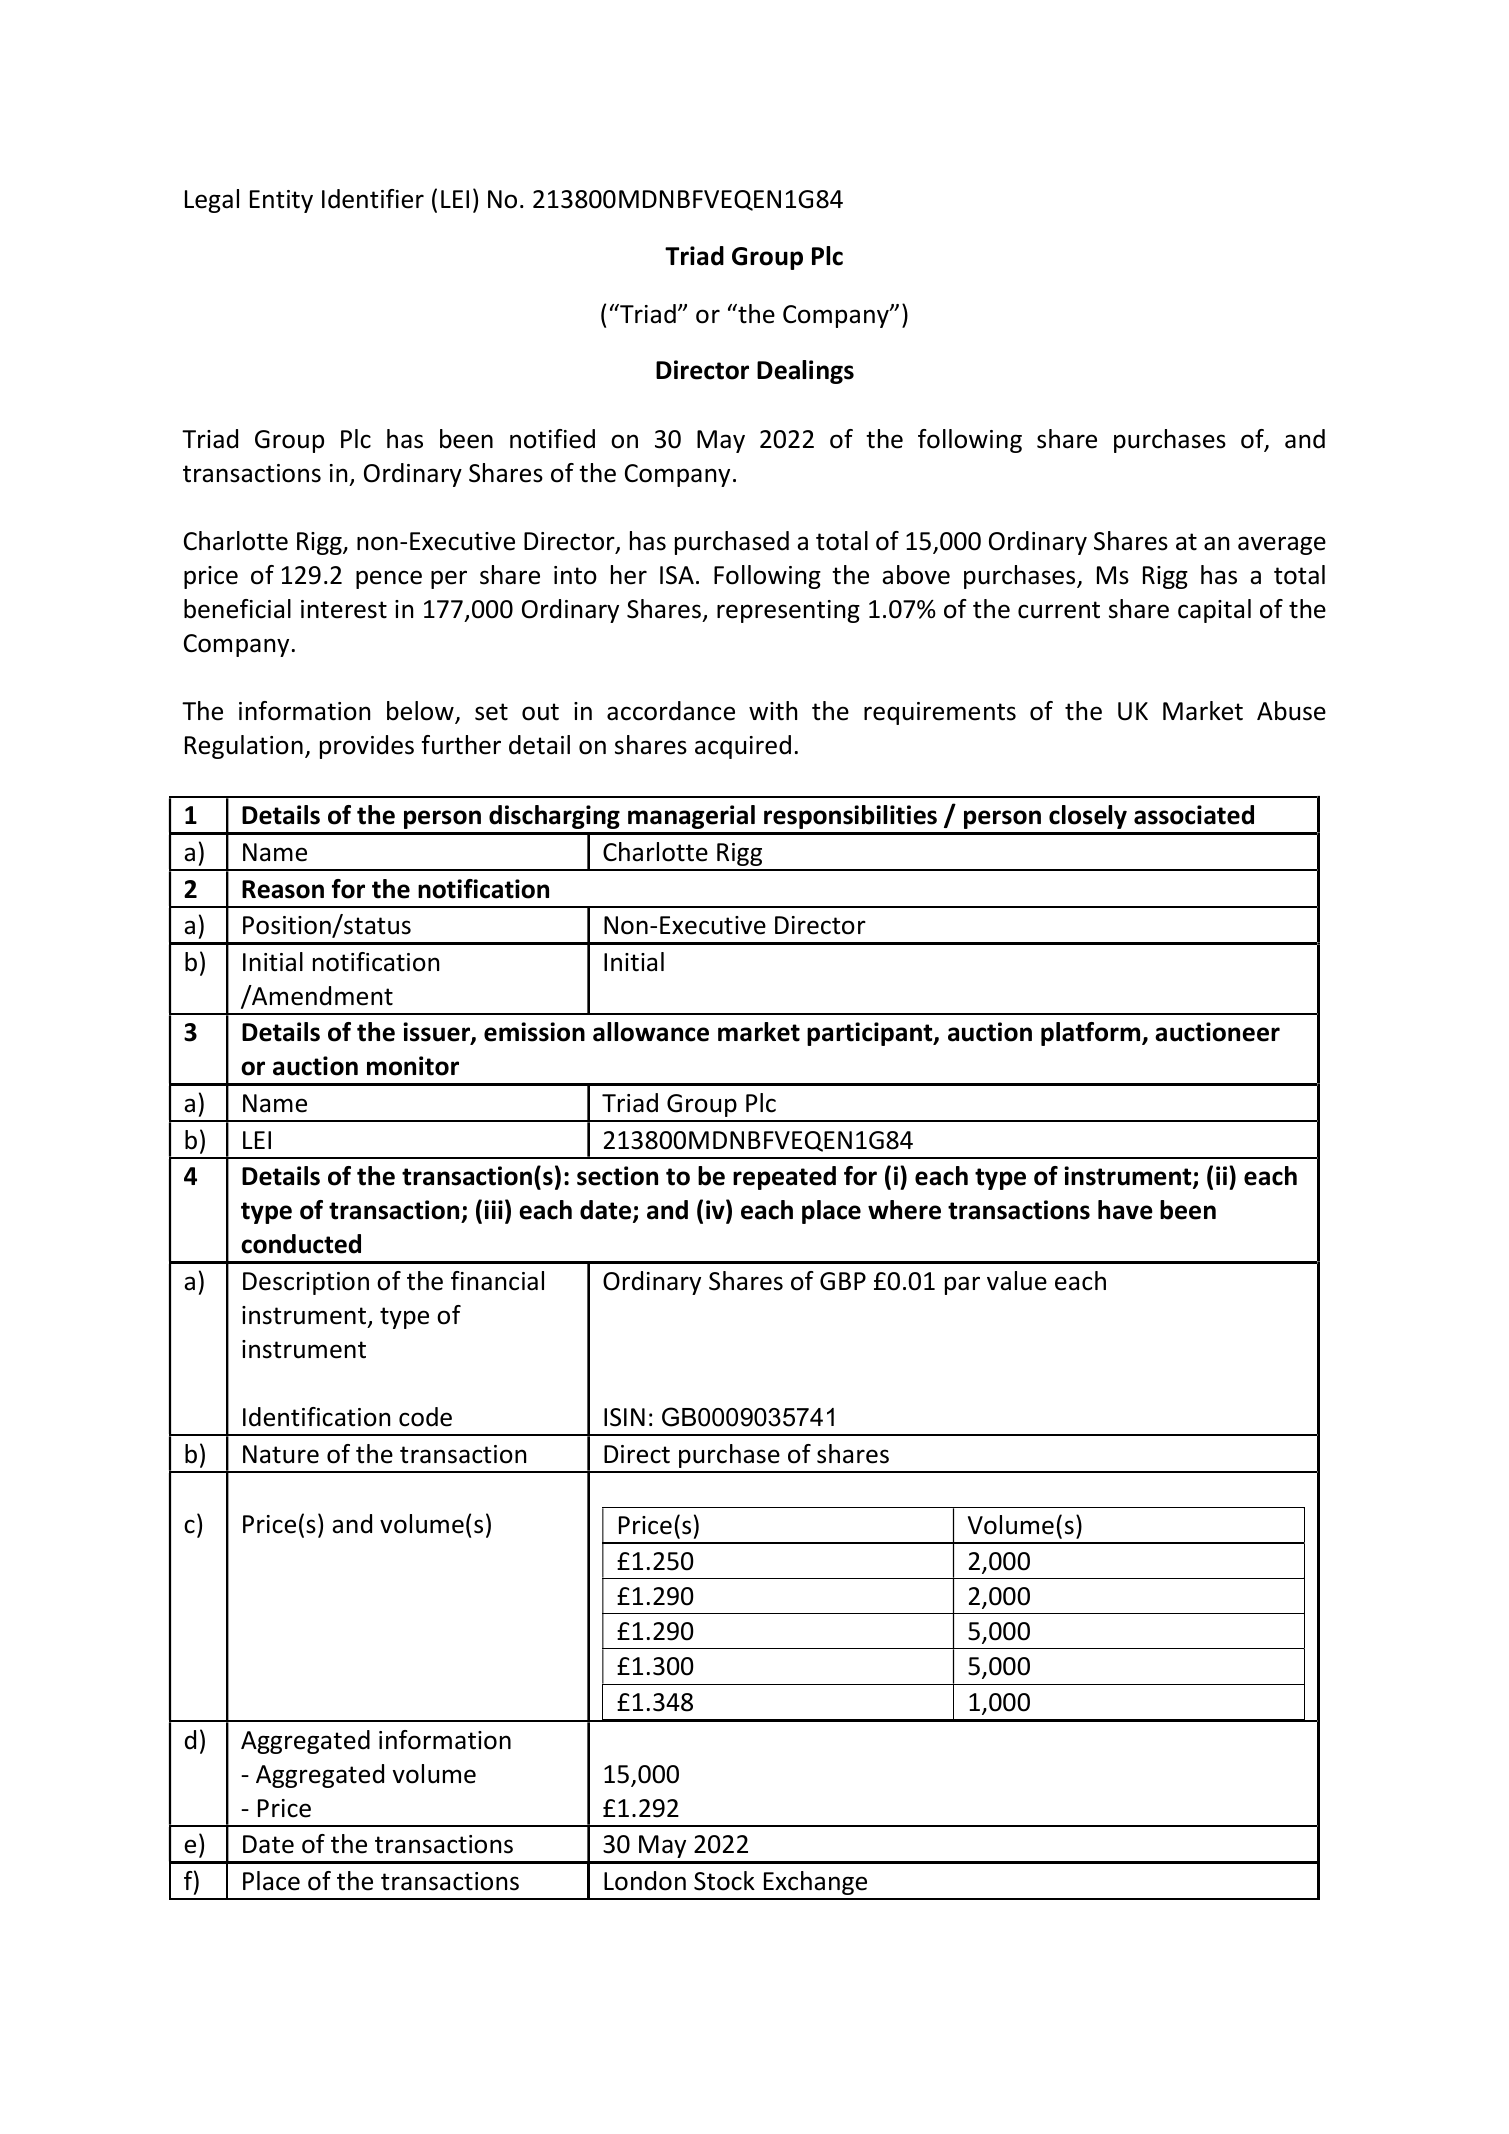 Image resolution: width=1509 pixels, height=2134 pixels. Describe the element at coordinates (645, 1881) in the page. I see `London` at that location.
